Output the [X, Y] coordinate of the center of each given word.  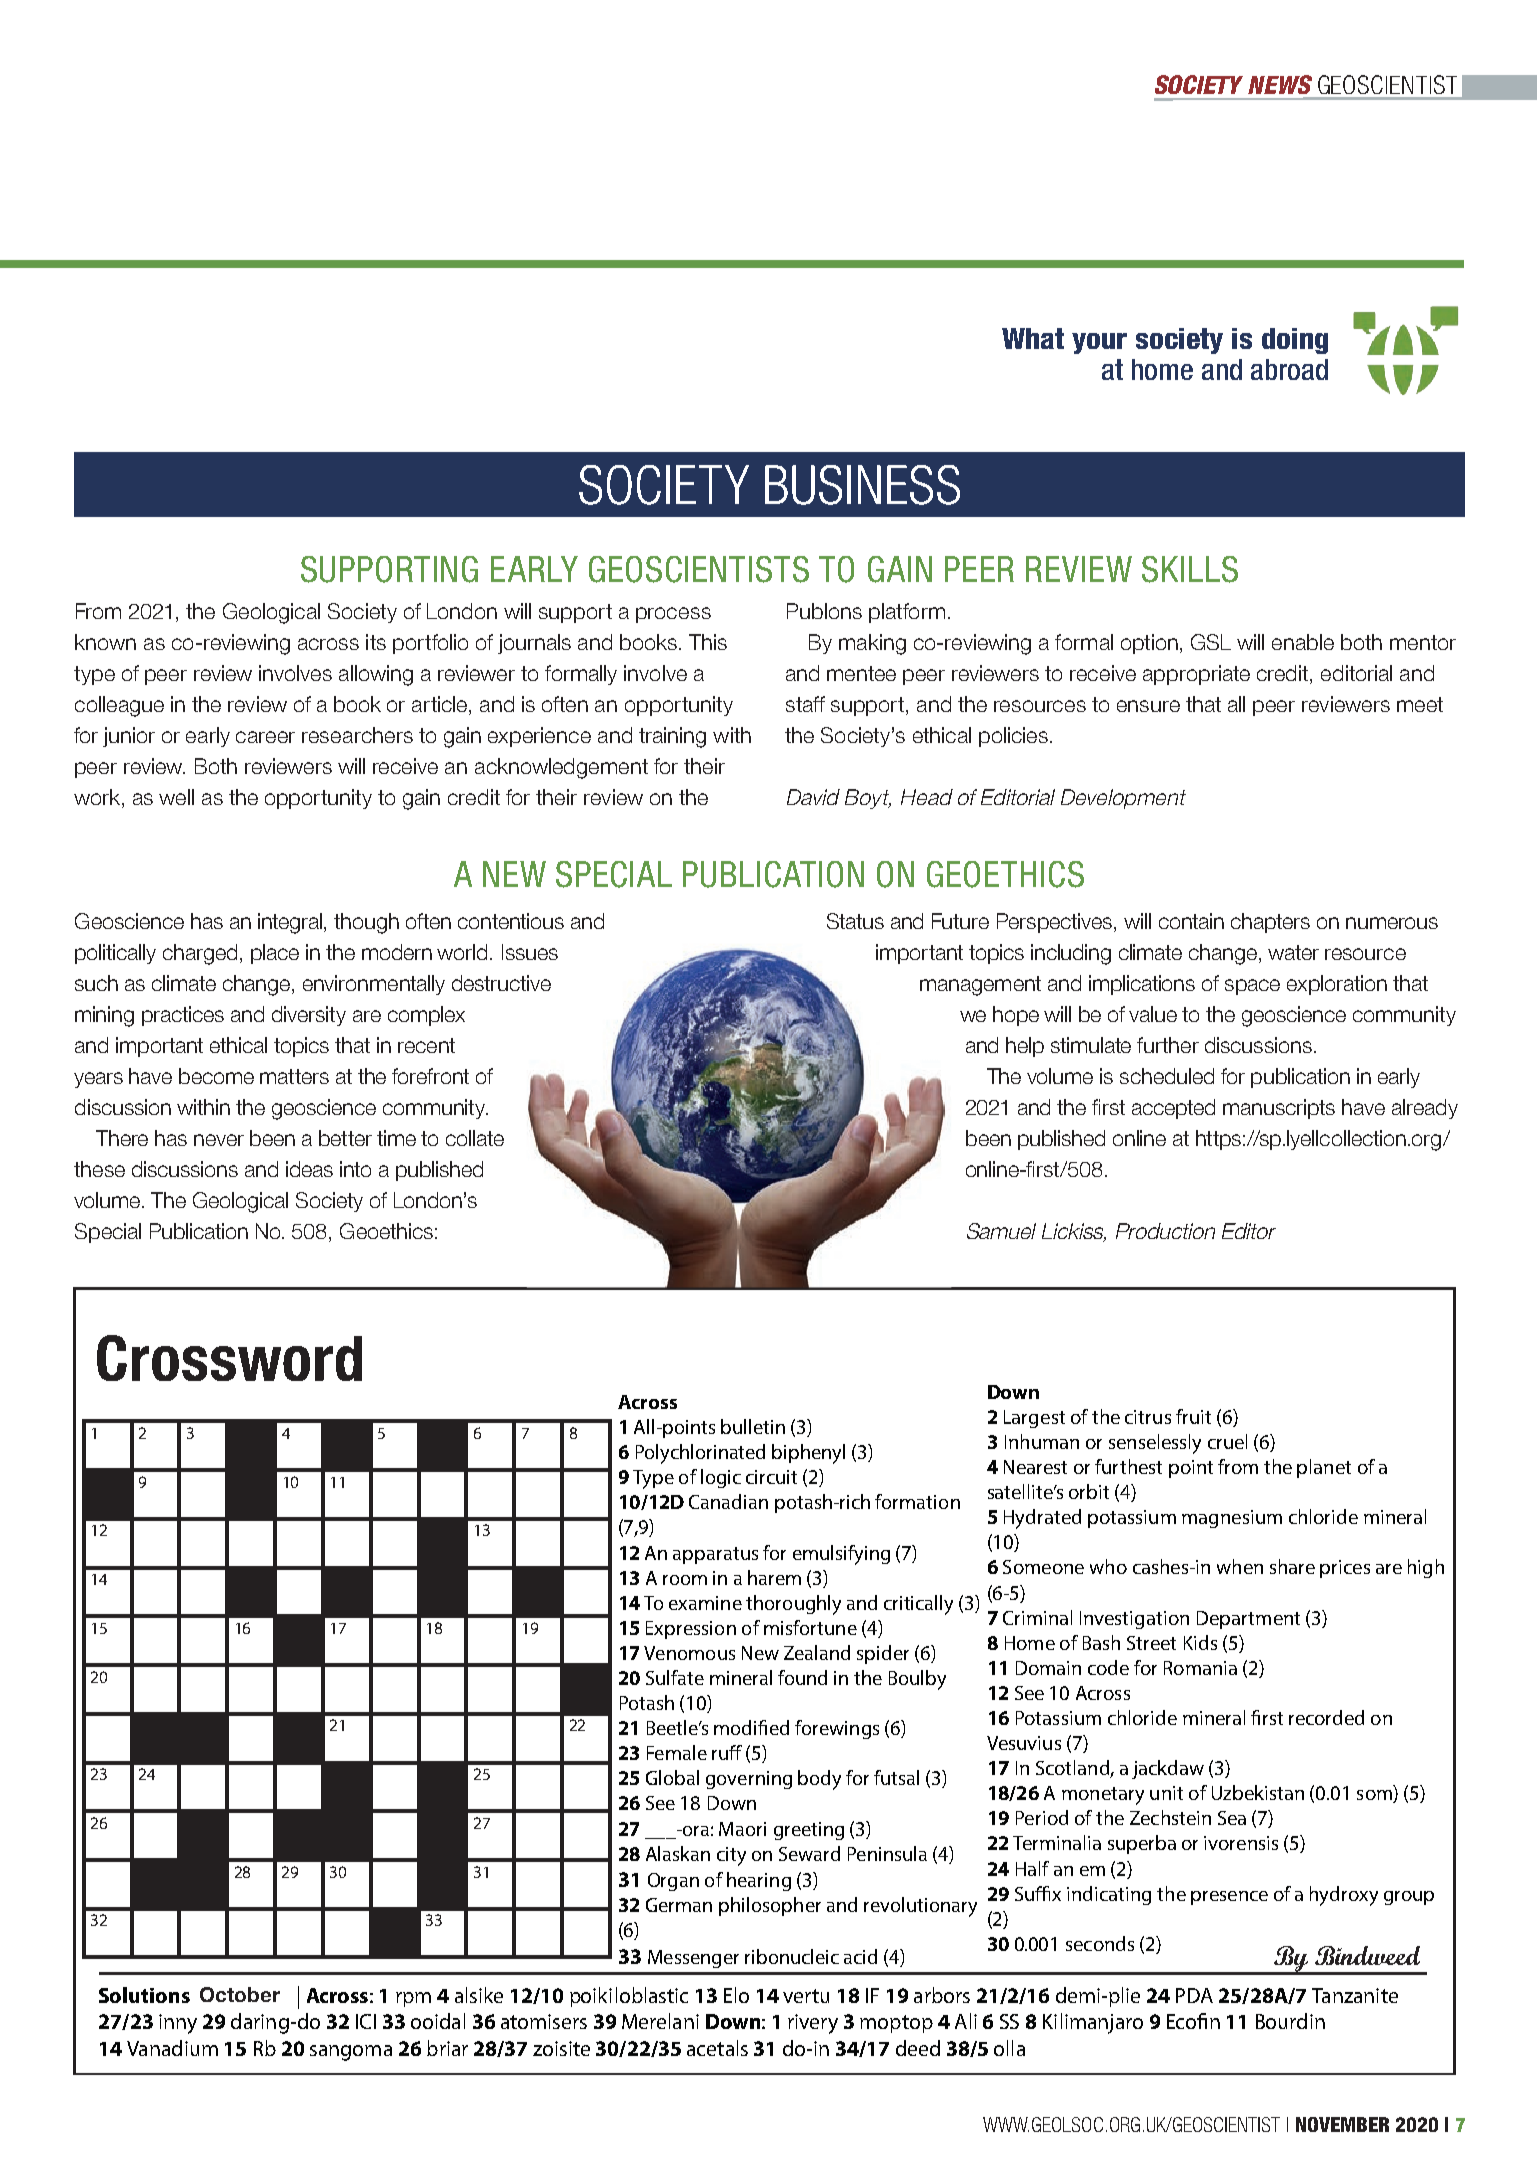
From [98, 611]
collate [475, 1138]
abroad [1289, 369]
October [240, 1994]
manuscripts [1279, 1109]
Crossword [229, 1358]
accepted [1173, 1109]
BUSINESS [862, 485]
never [219, 1140]
